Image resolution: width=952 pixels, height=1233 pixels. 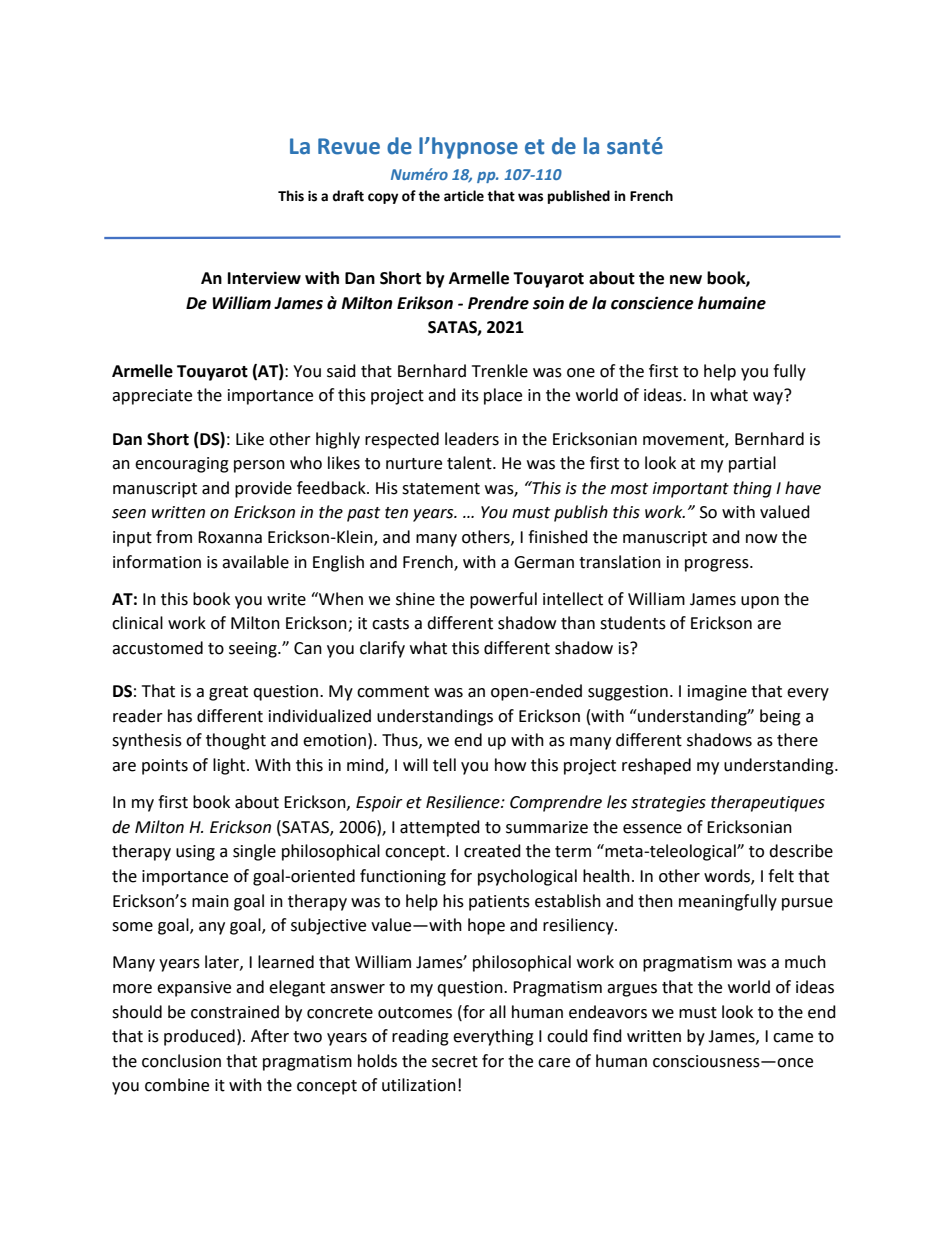 What do you see at coordinates (464, 196) in the page?
I see `article` at bounding box center [464, 196].
